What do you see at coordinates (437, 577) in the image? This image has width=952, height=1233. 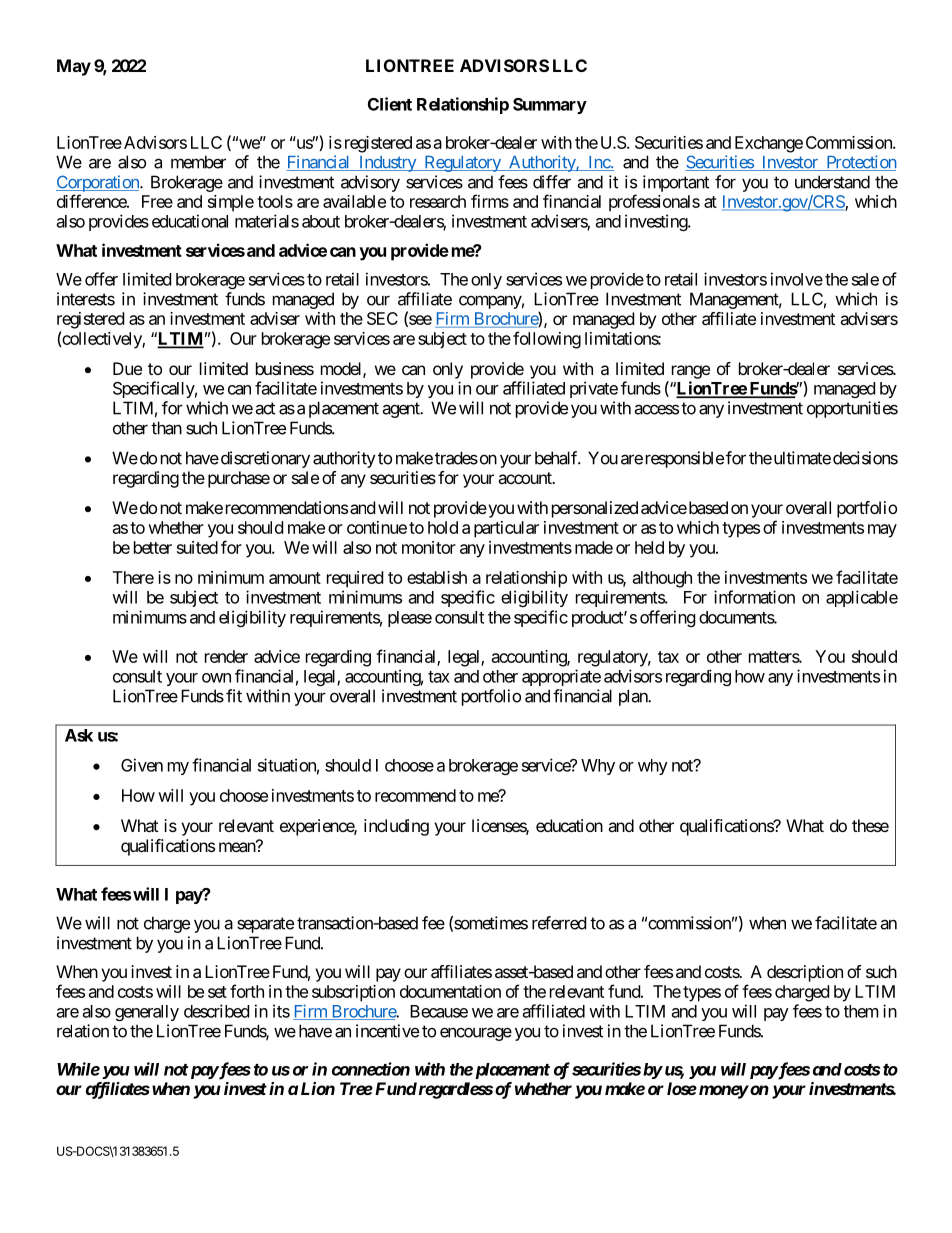 I see `establish` at bounding box center [437, 577].
